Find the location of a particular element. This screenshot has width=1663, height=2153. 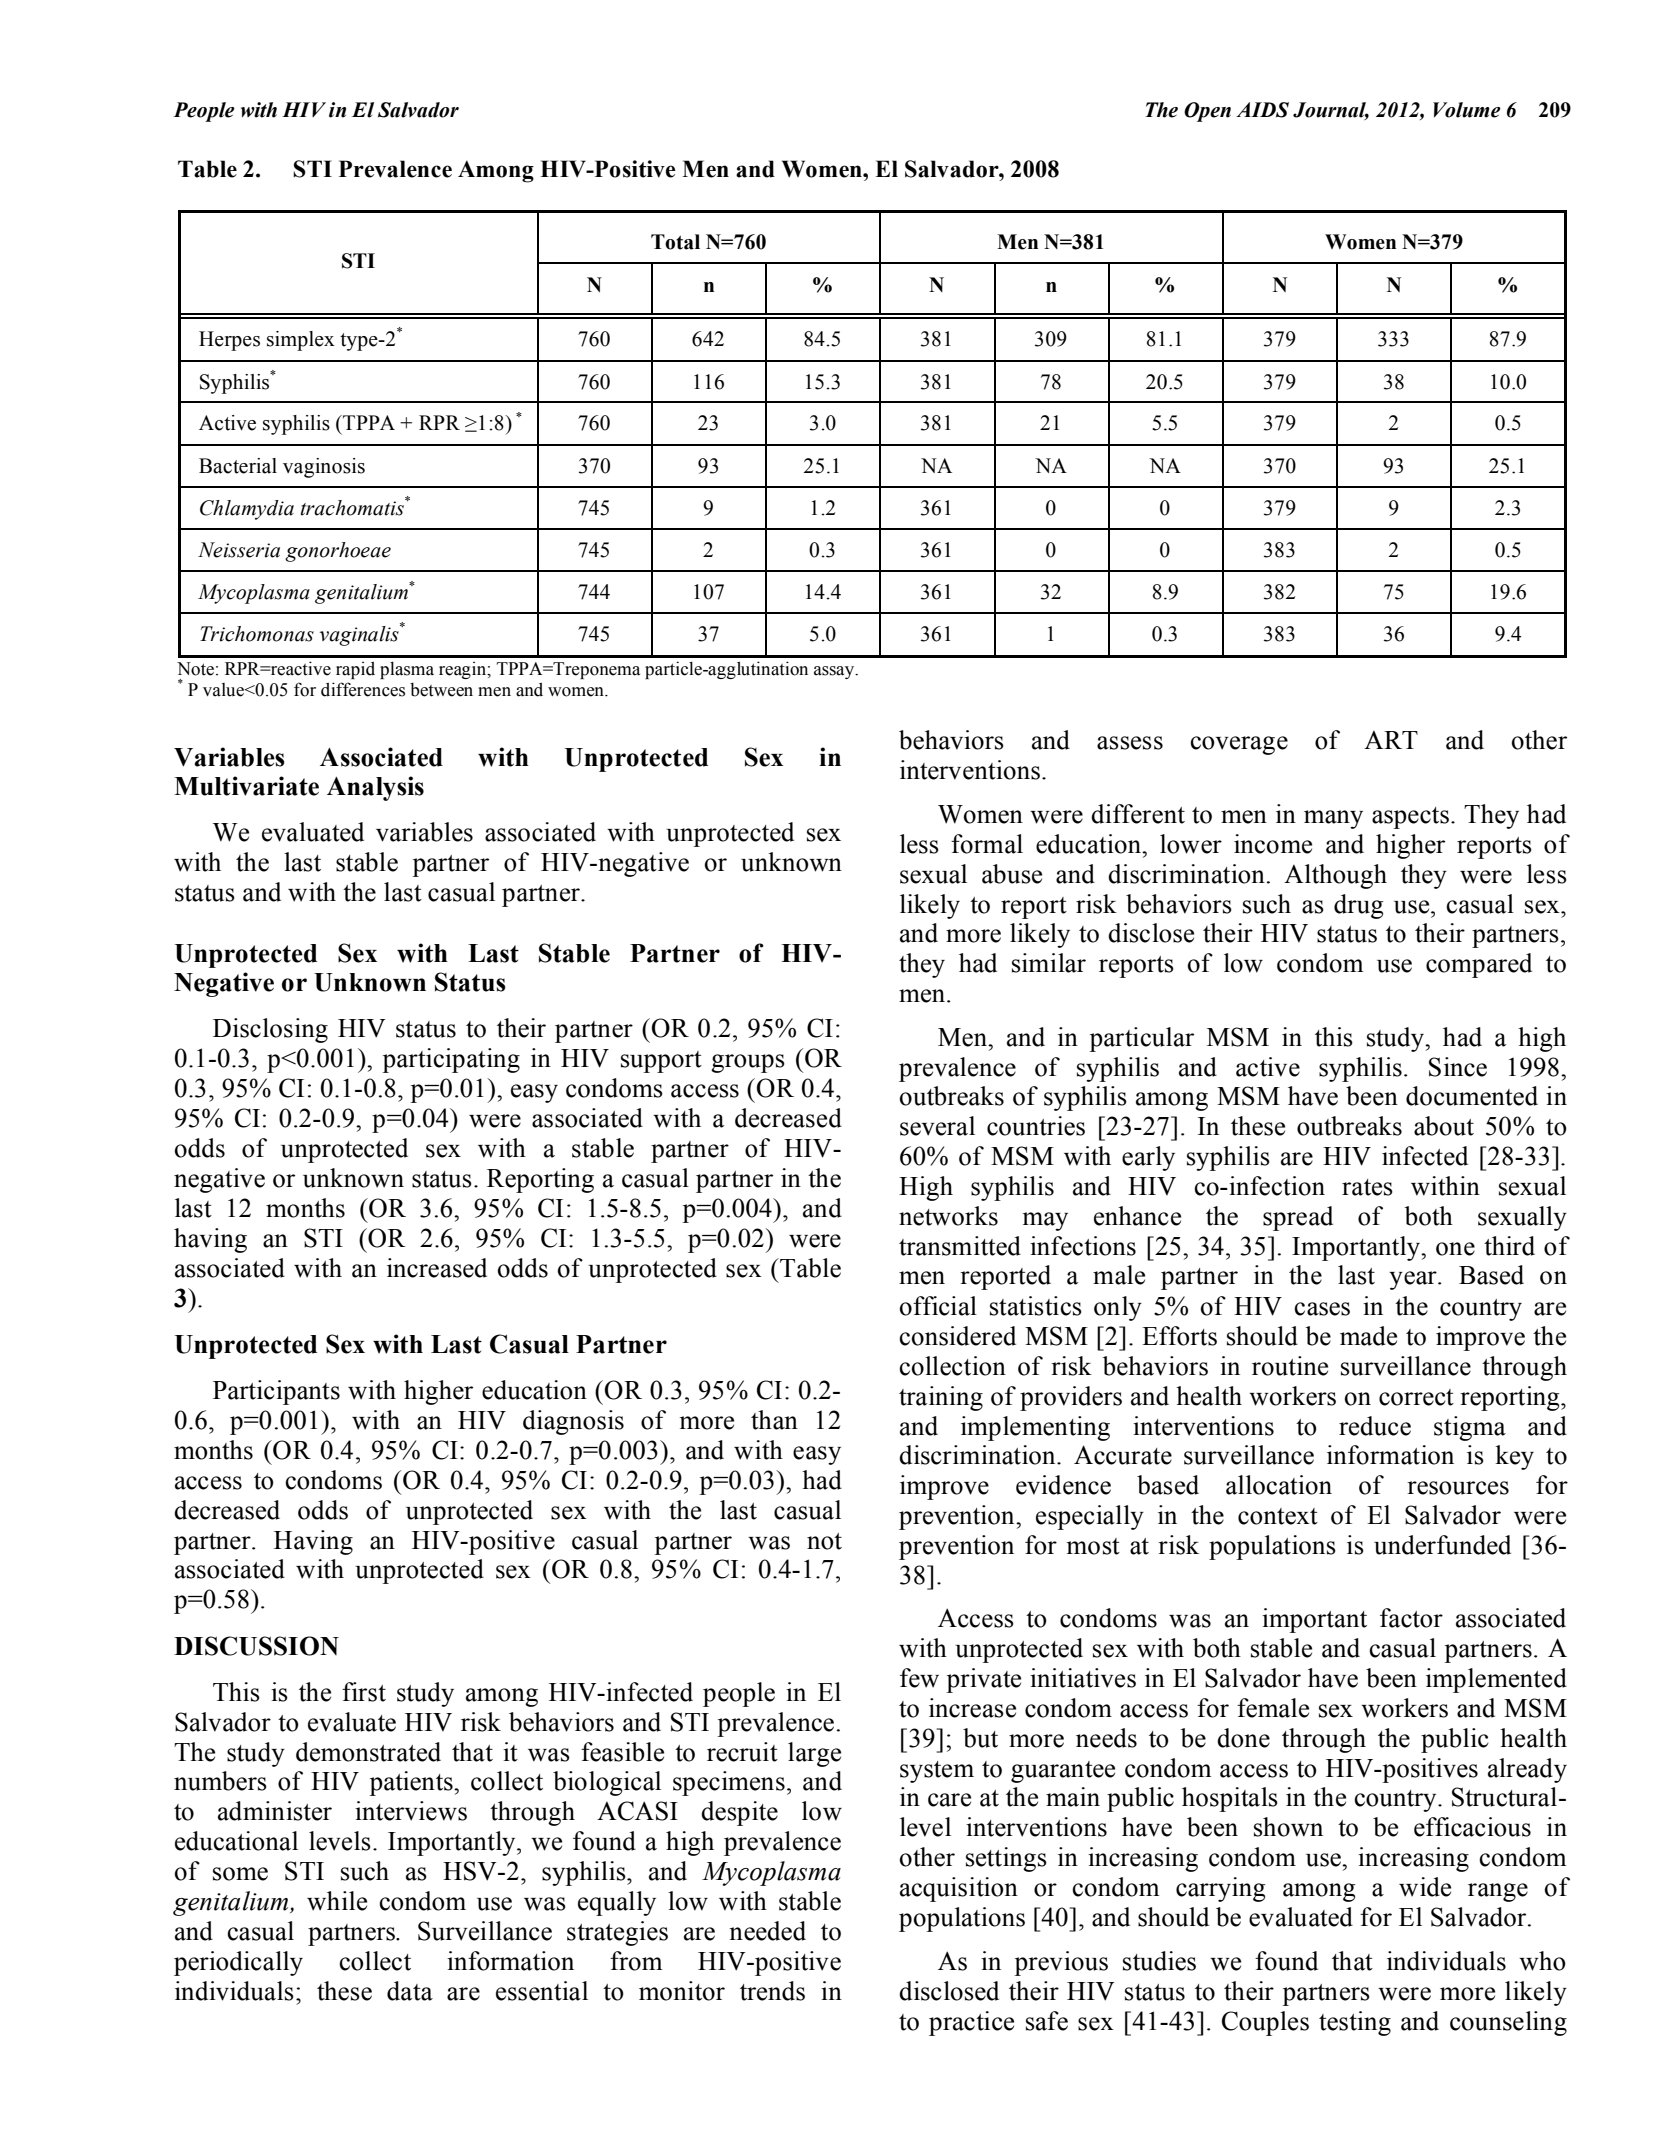

Participants is located at coordinates (276, 1392).
